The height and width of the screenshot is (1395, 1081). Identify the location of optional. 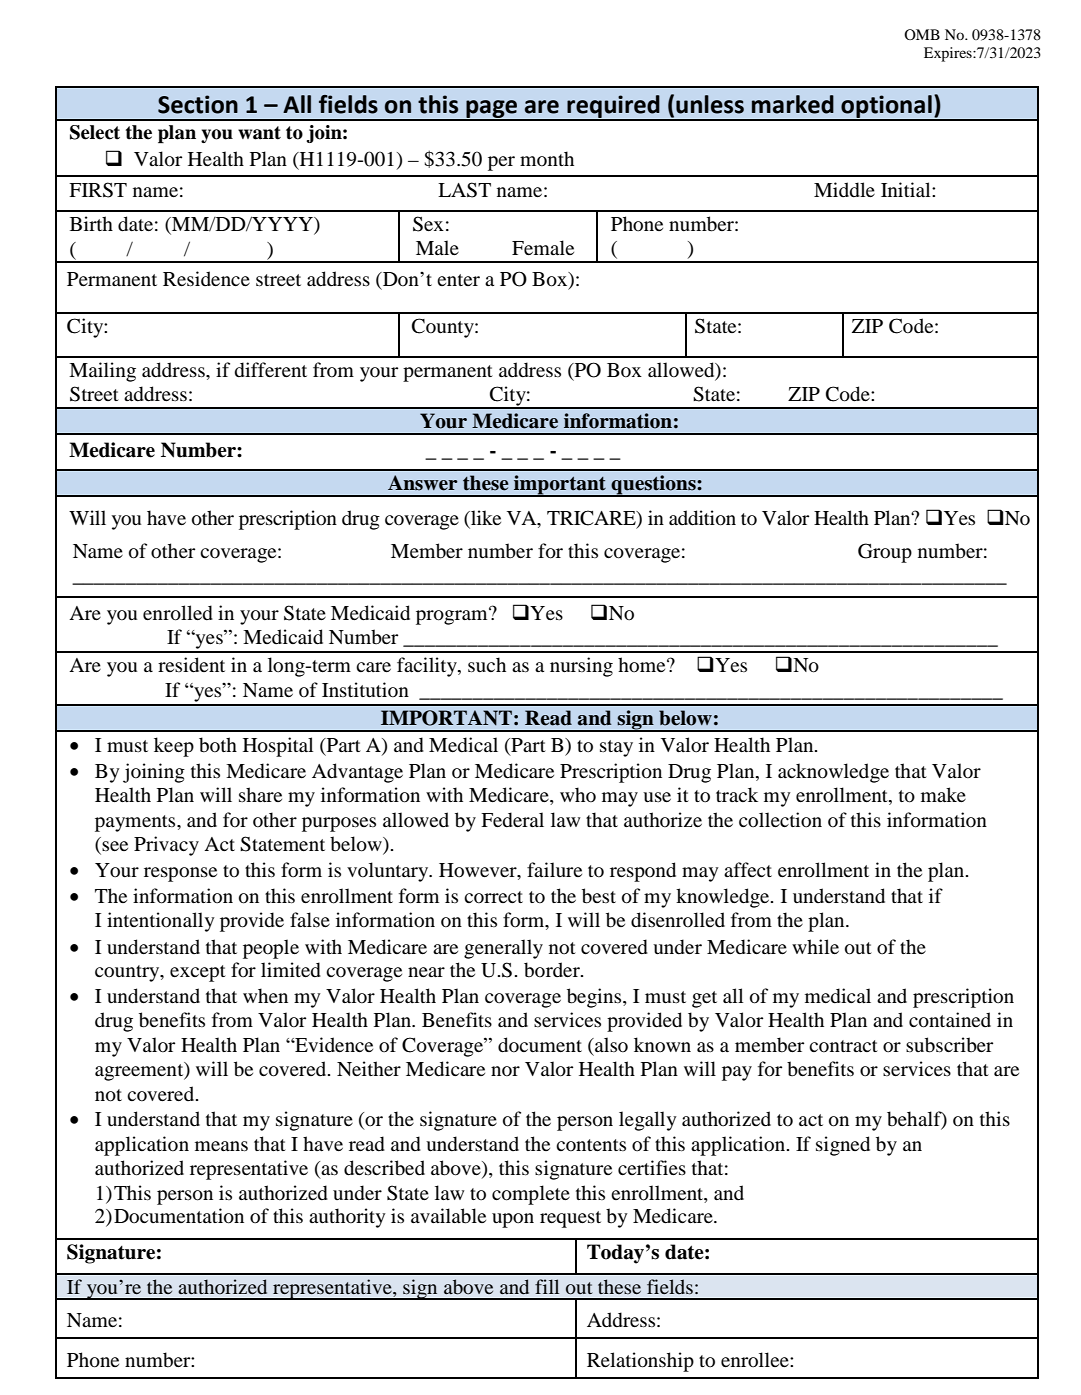
(886, 107).
